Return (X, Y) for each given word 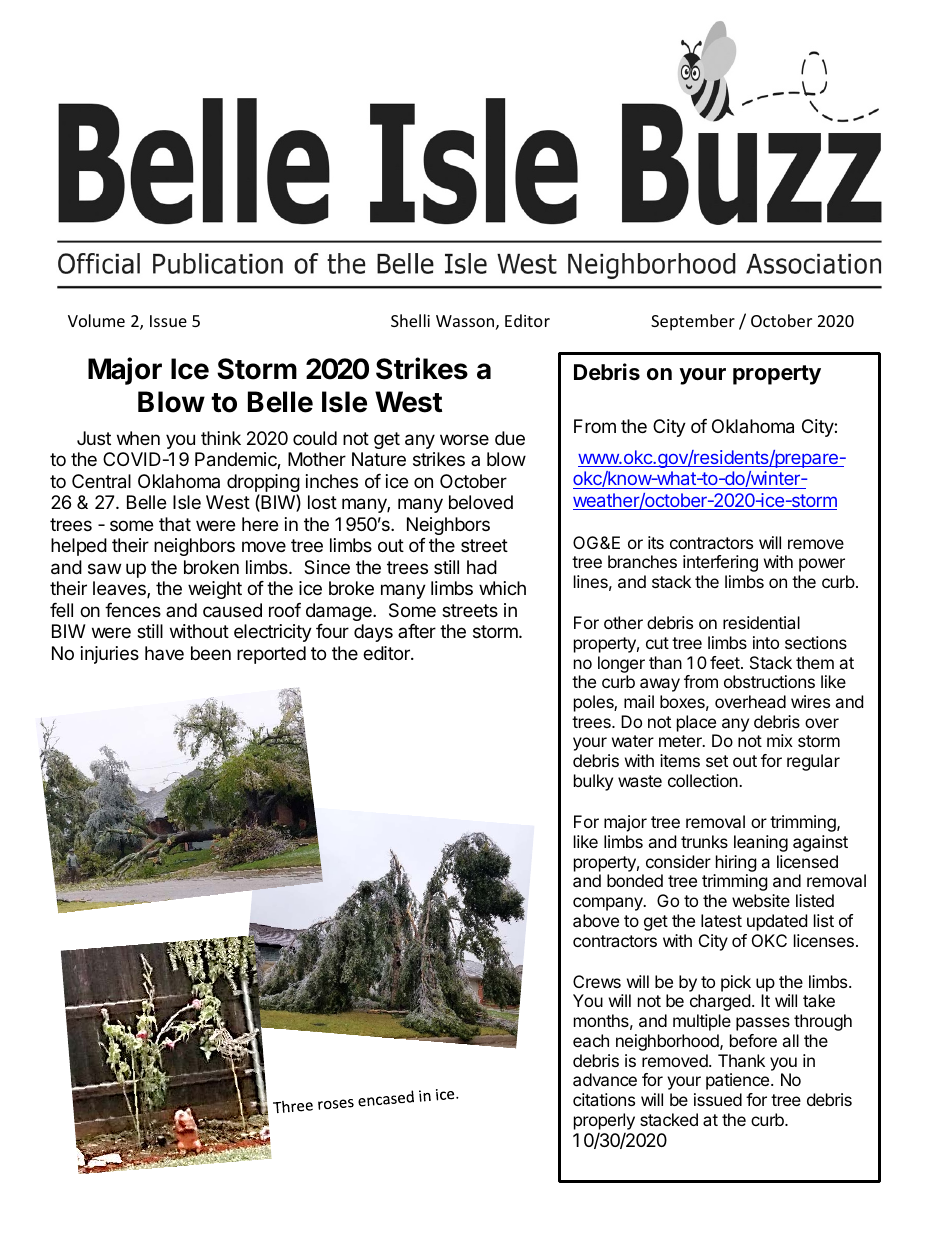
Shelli (410, 320)
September (693, 322)
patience (737, 1081)
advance (605, 1079)
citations (604, 1099)
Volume (96, 320)
